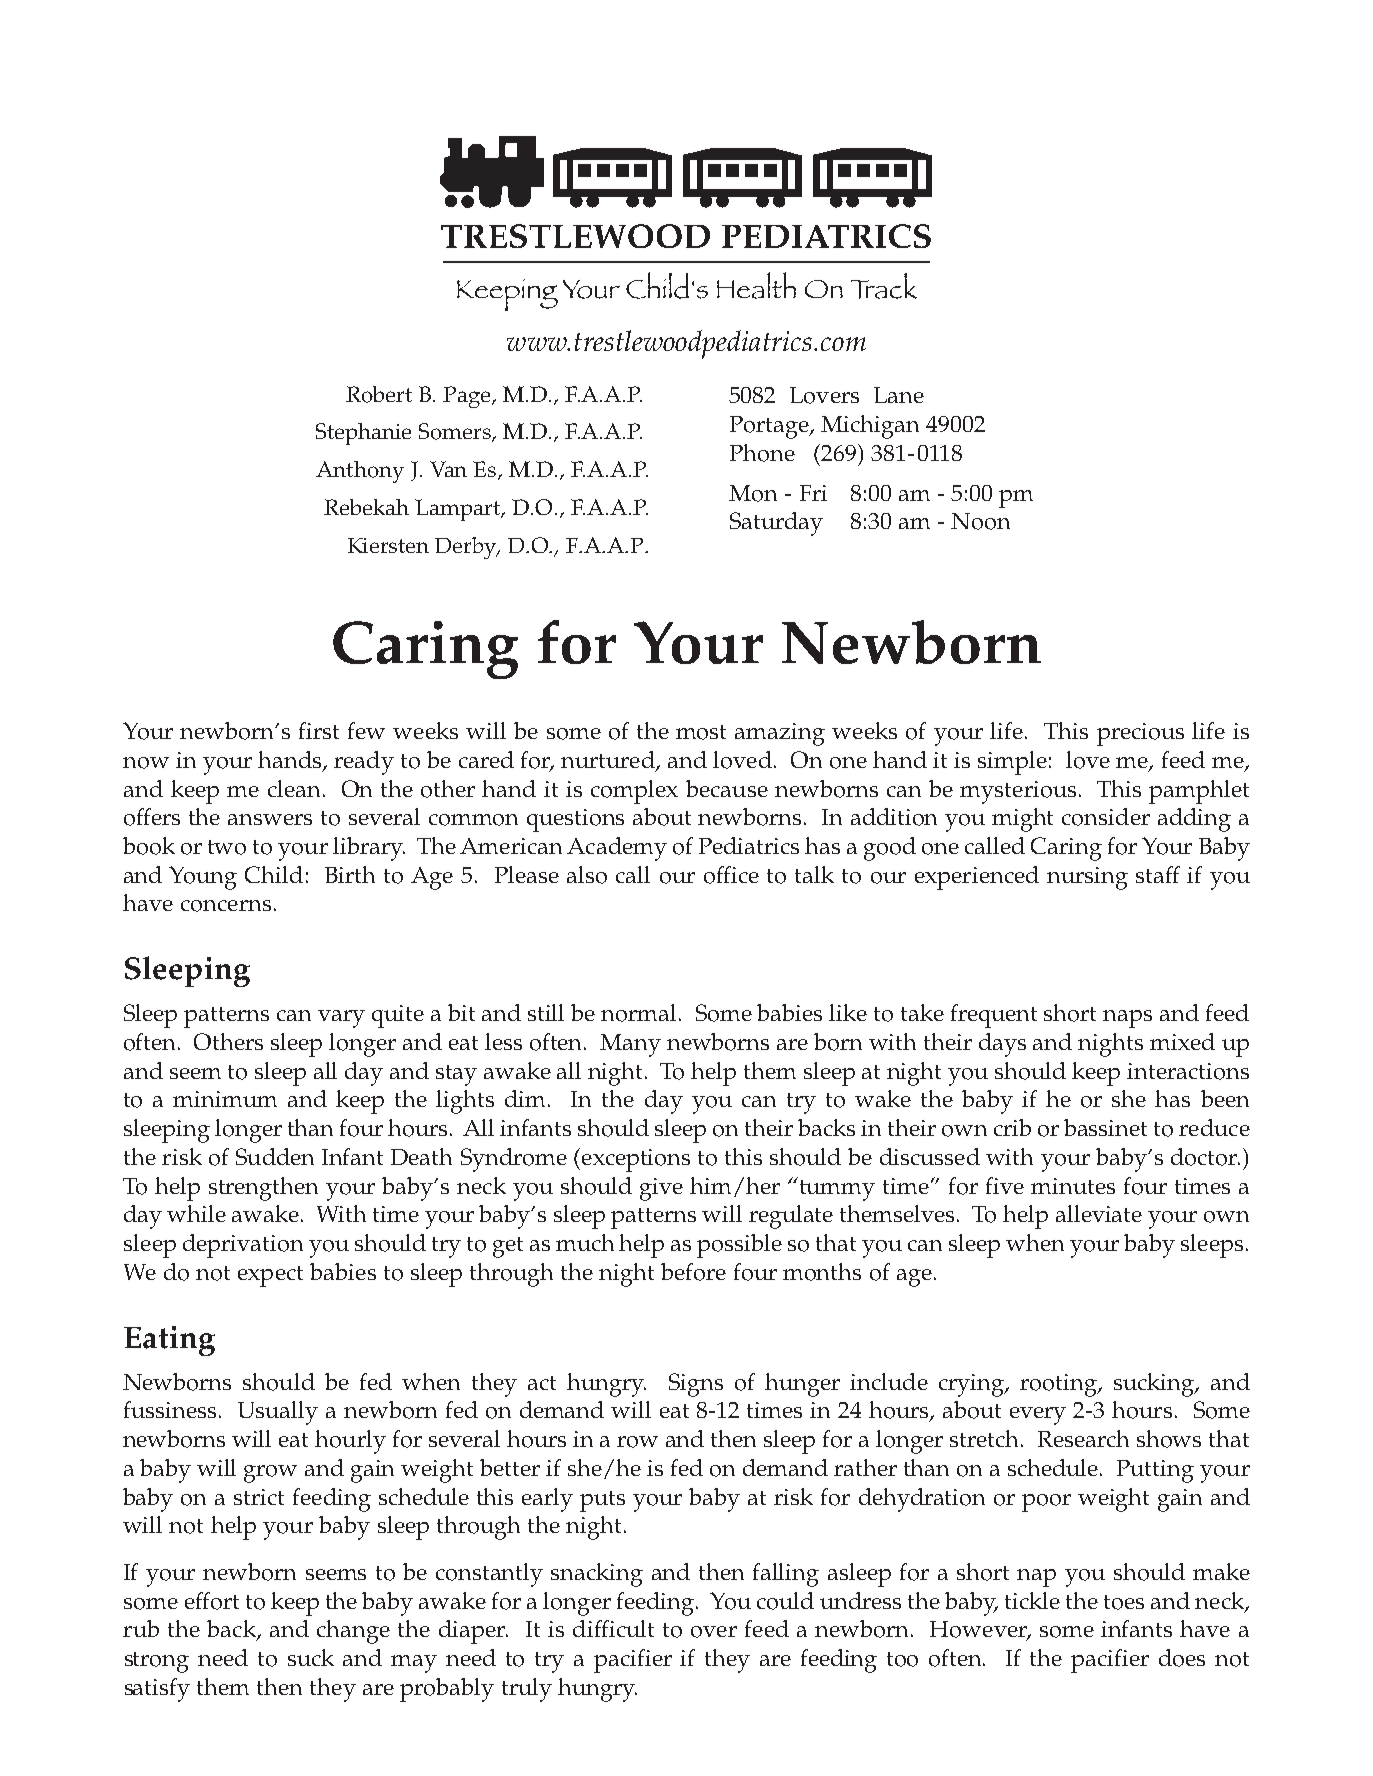 The width and height of the document is (1373, 1776). What do you see at coordinates (1127, 1019) in the document?
I see `naps` at bounding box center [1127, 1019].
